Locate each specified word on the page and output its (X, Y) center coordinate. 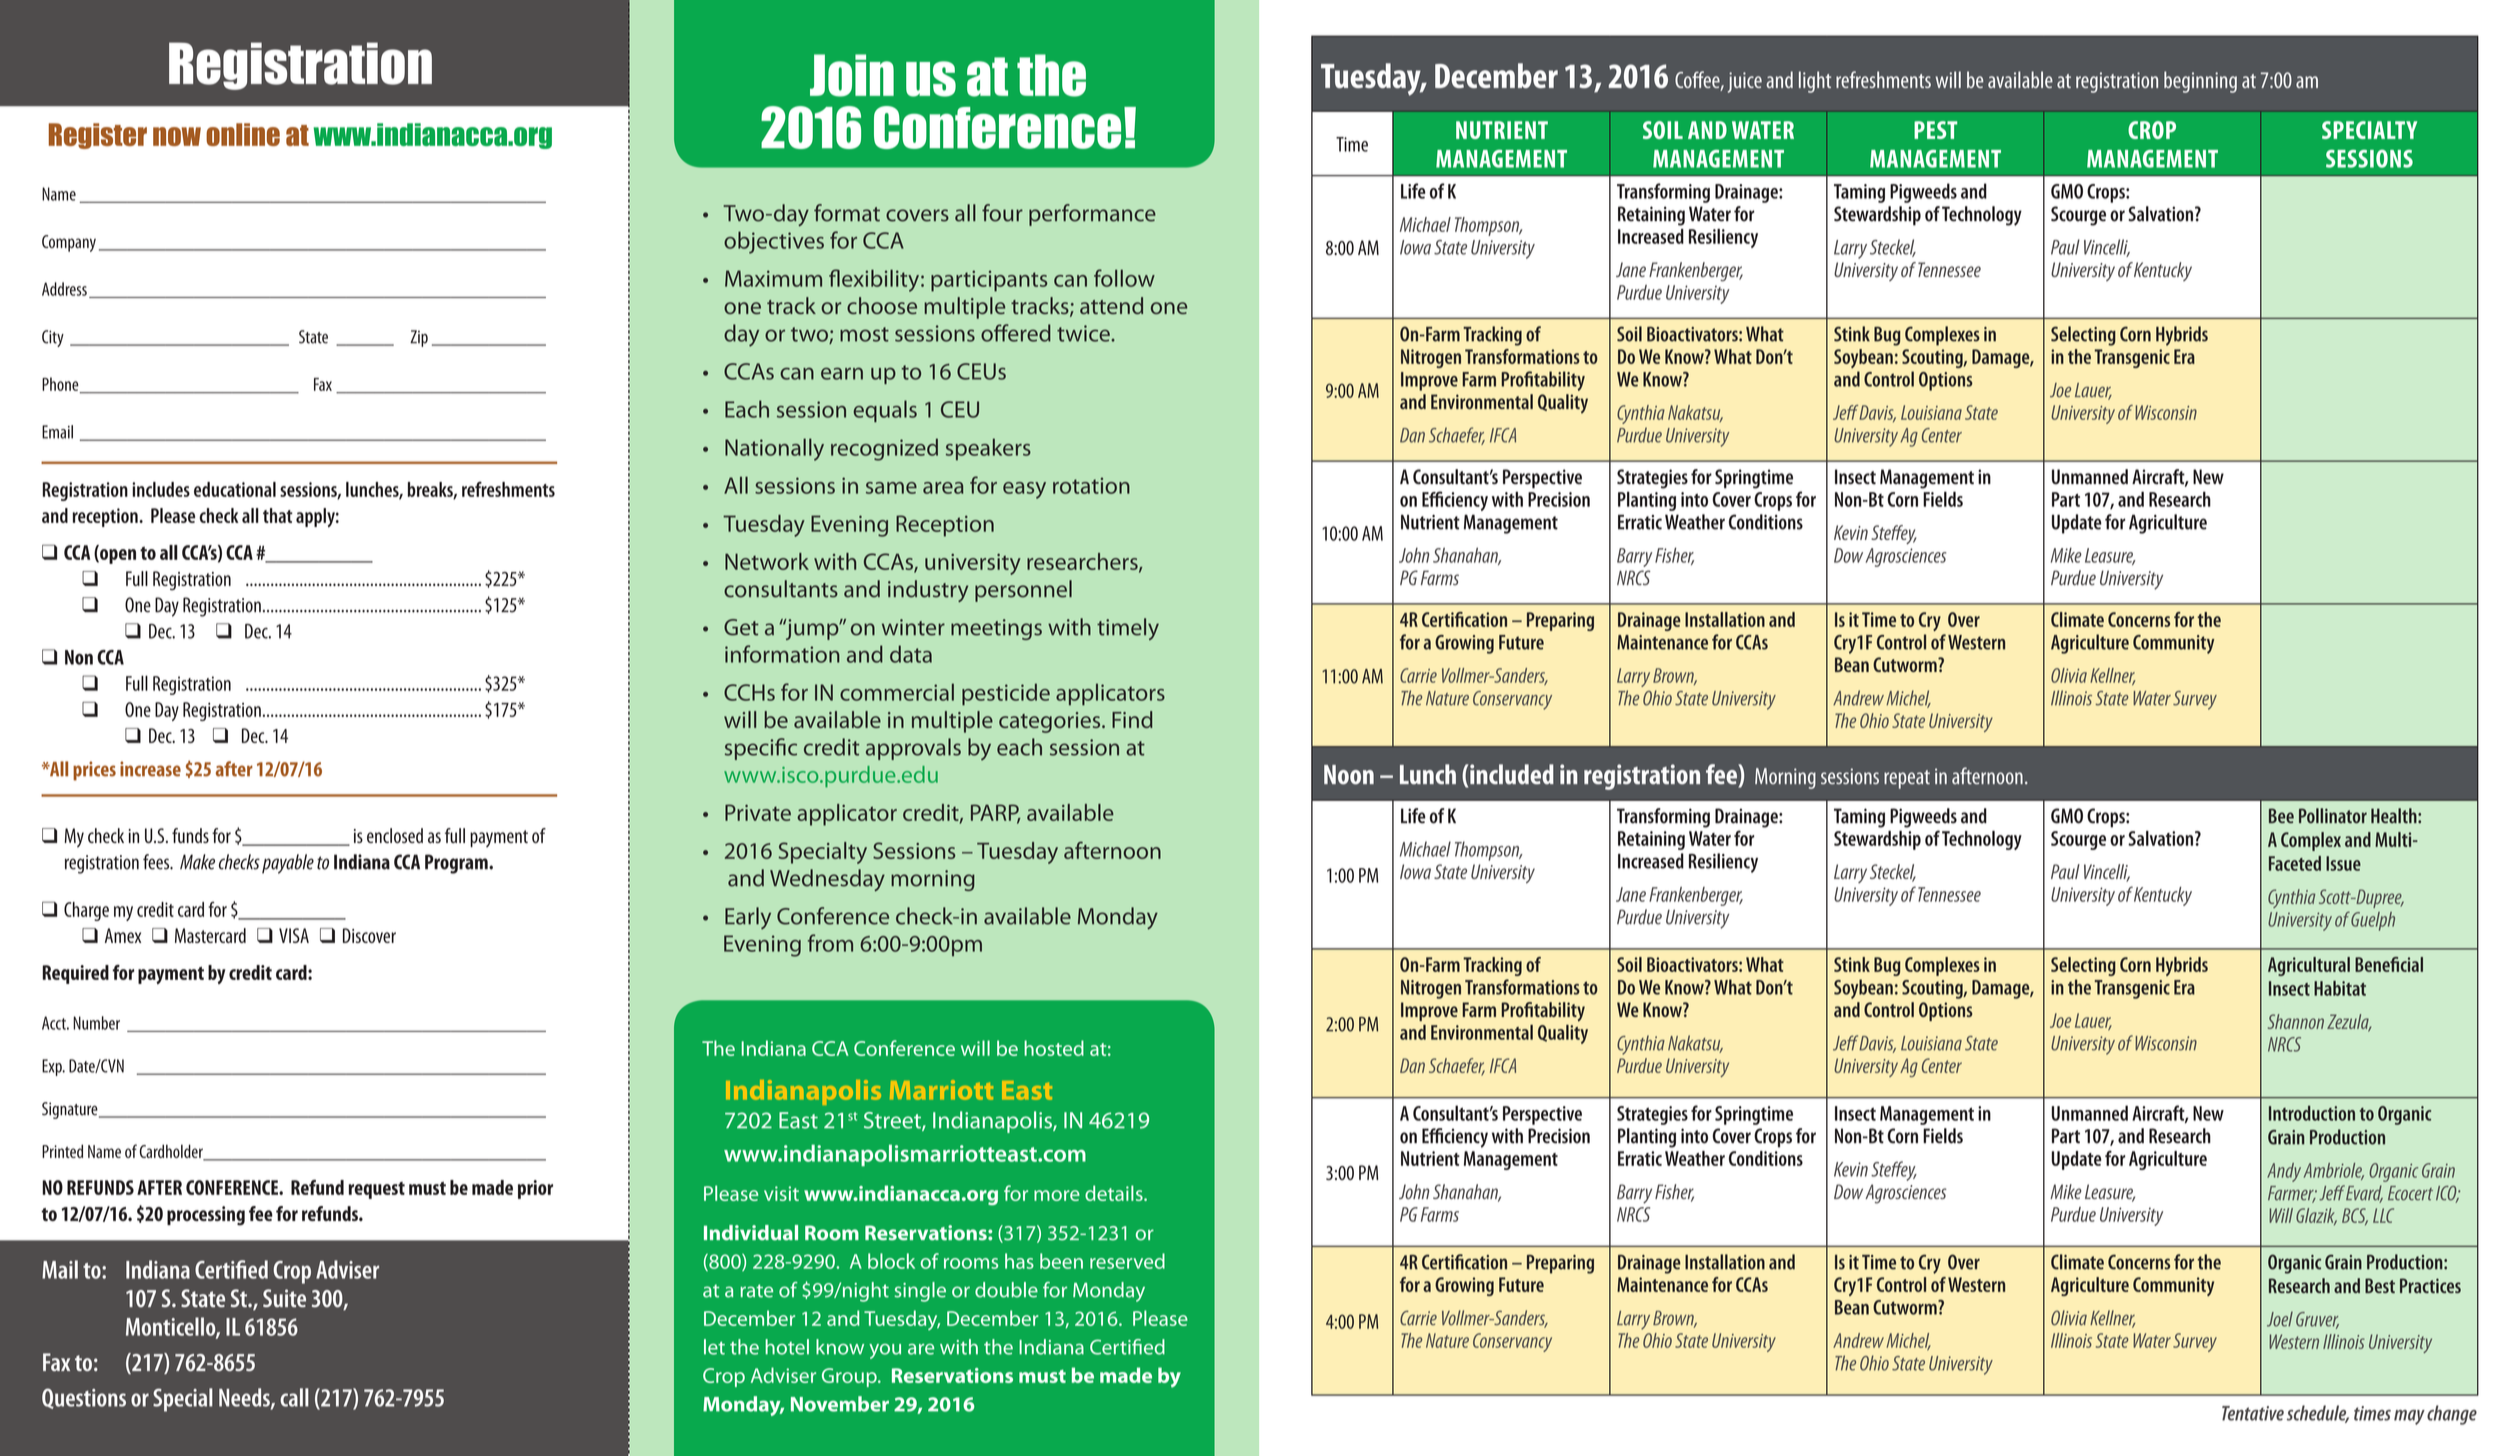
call (294, 1397)
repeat (1907, 779)
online (243, 134)
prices (94, 771)
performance (1092, 215)
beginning (2200, 82)
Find (1132, 719)
